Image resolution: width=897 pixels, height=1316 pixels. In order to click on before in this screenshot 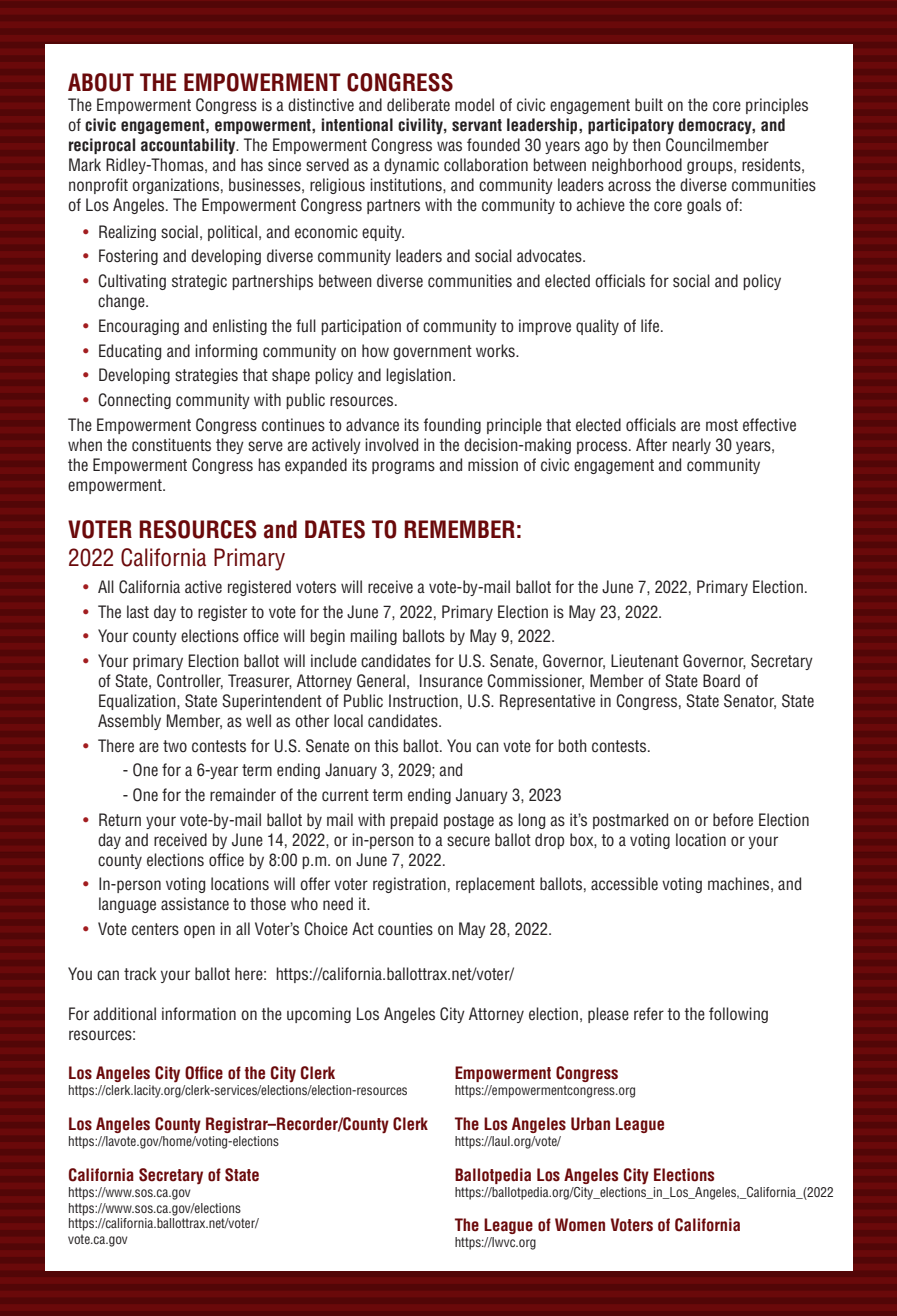, I will do `click(733, 820)`.
